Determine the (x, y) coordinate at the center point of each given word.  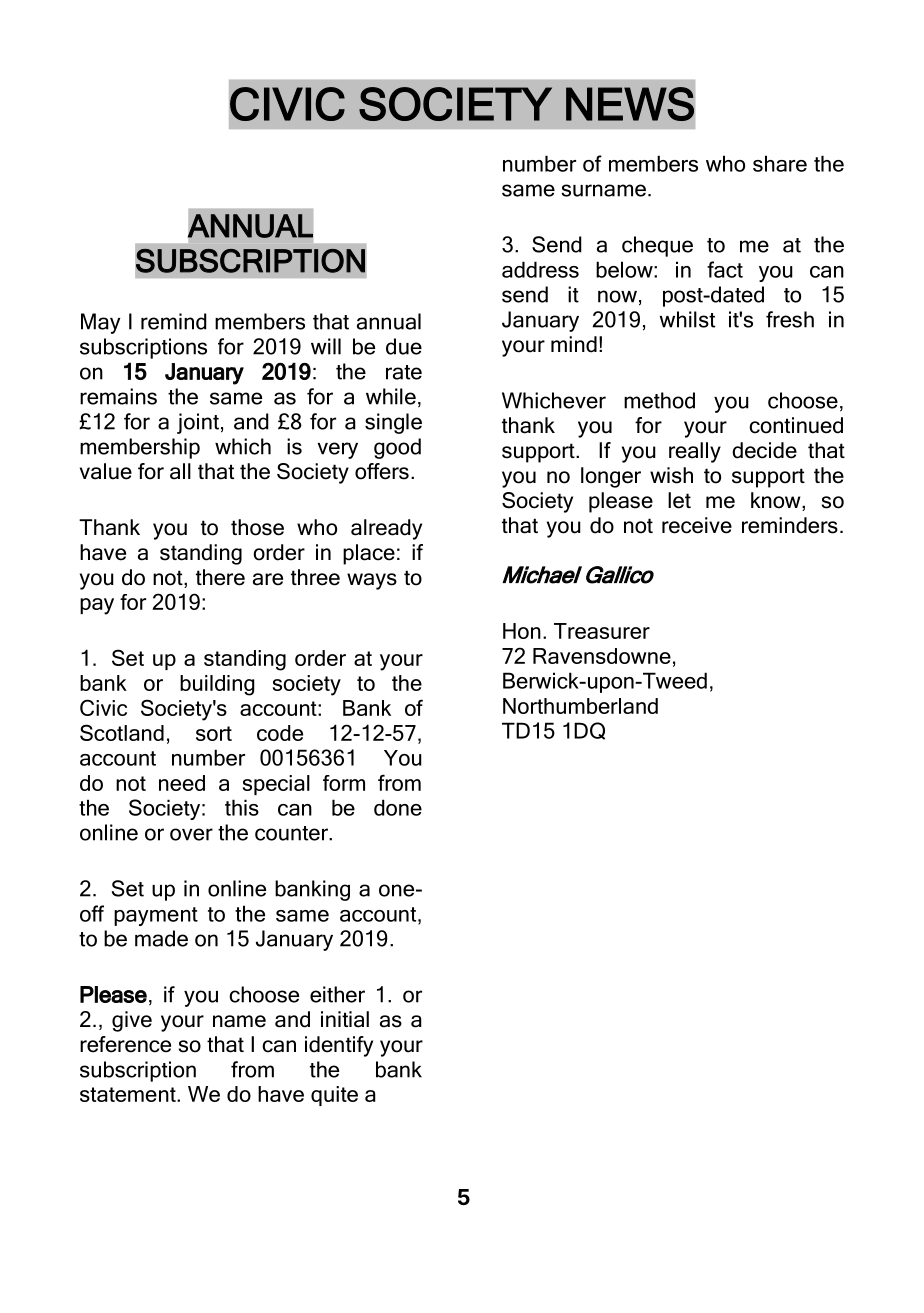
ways (372, 581)
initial (345, 1019)
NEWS (630, 104)
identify (339, 1046)
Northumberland (580, 706)
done (398, 807)
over (191, 834)
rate (404, 372)
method (659, 400)
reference (125, 1044)
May (100, 323)
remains (118, 396)
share (780, 163)
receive (697, 525)
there (220, 577)
